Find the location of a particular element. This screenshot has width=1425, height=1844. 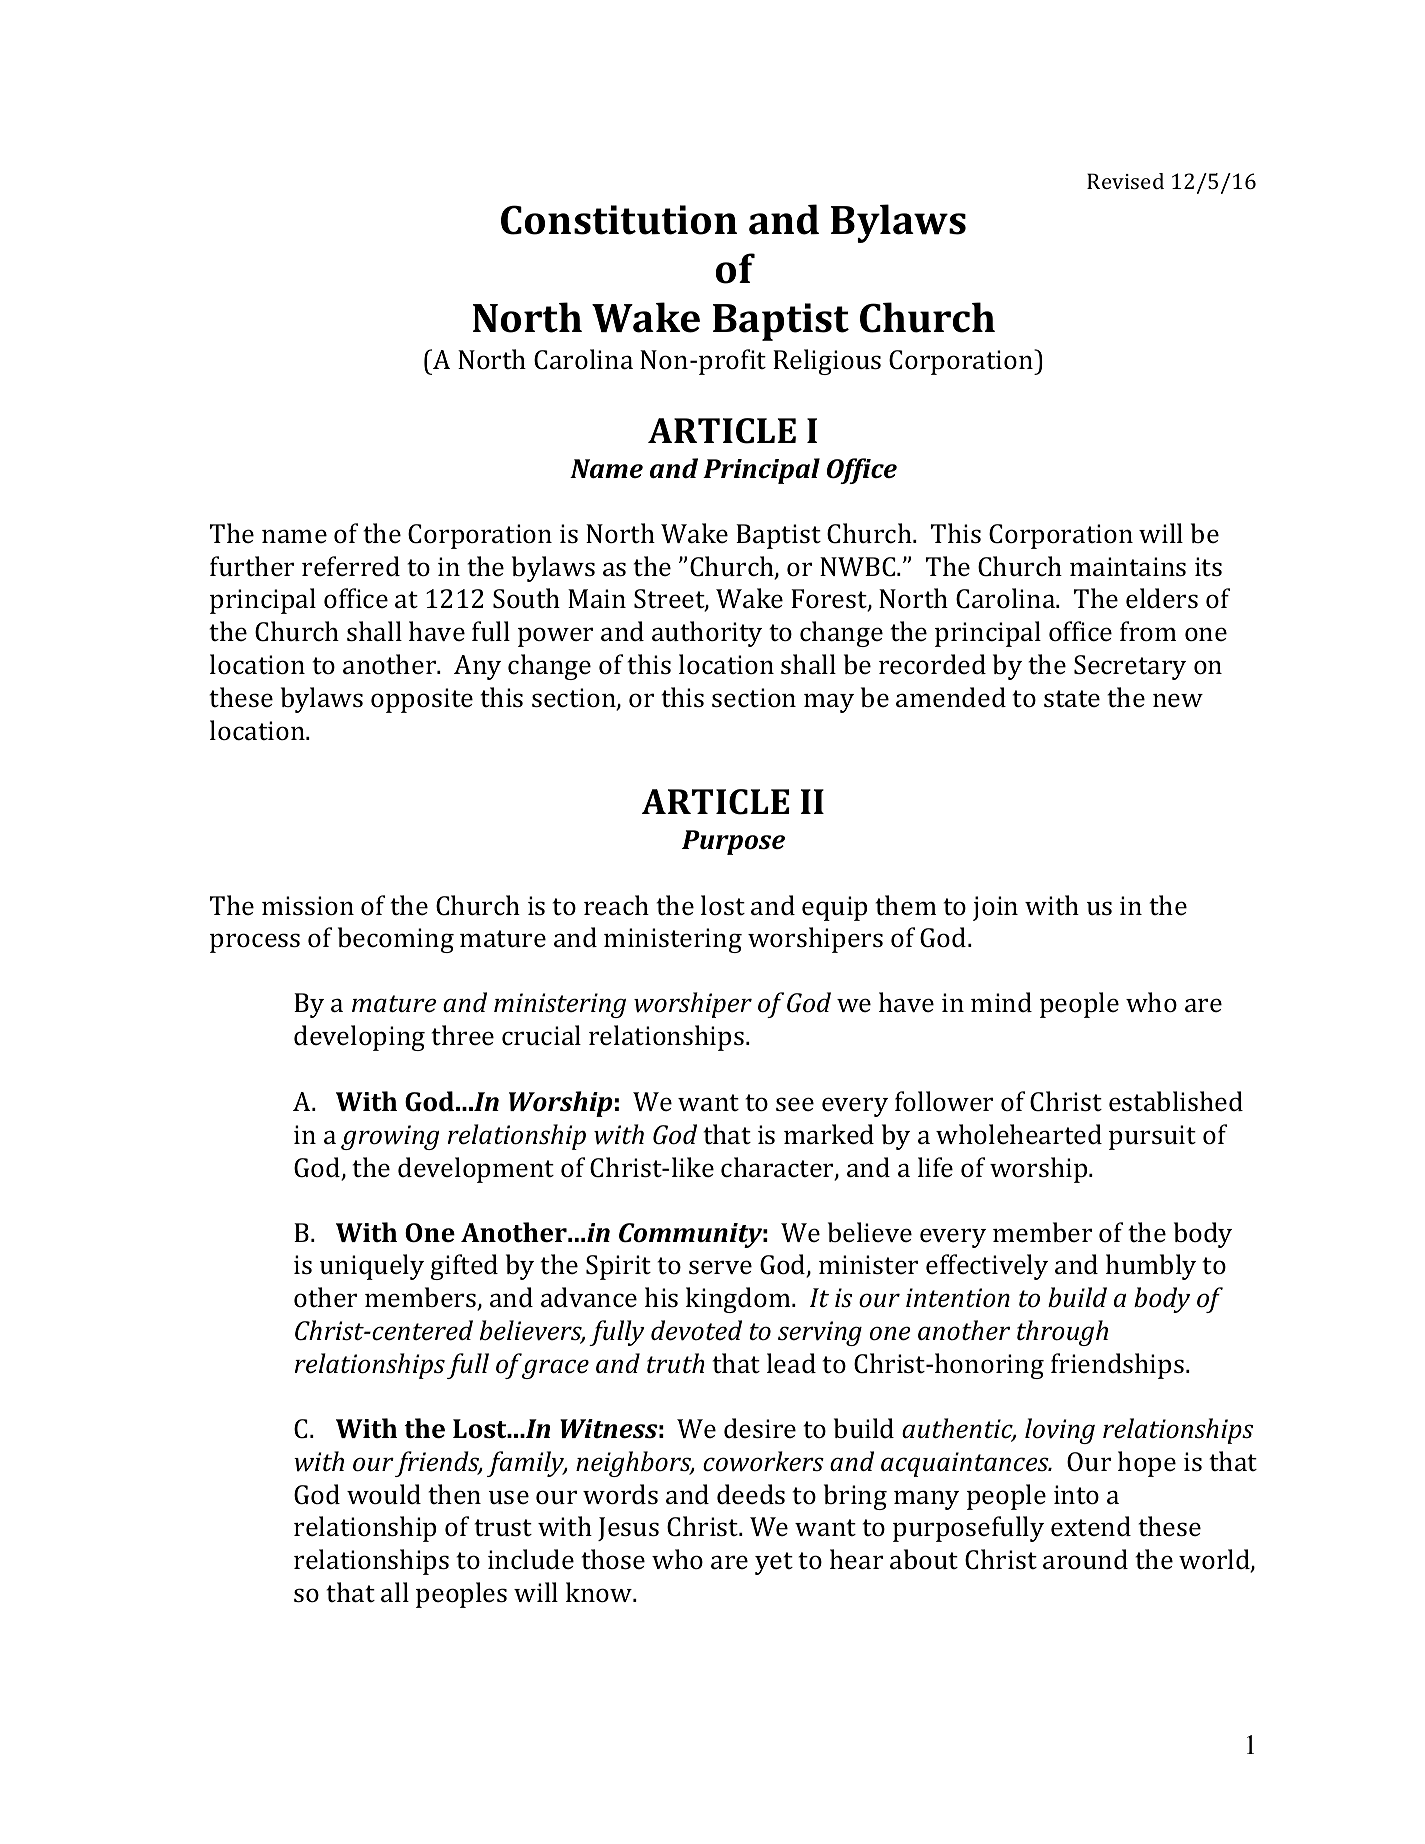

growing is located at coordinates (390, 1137).
